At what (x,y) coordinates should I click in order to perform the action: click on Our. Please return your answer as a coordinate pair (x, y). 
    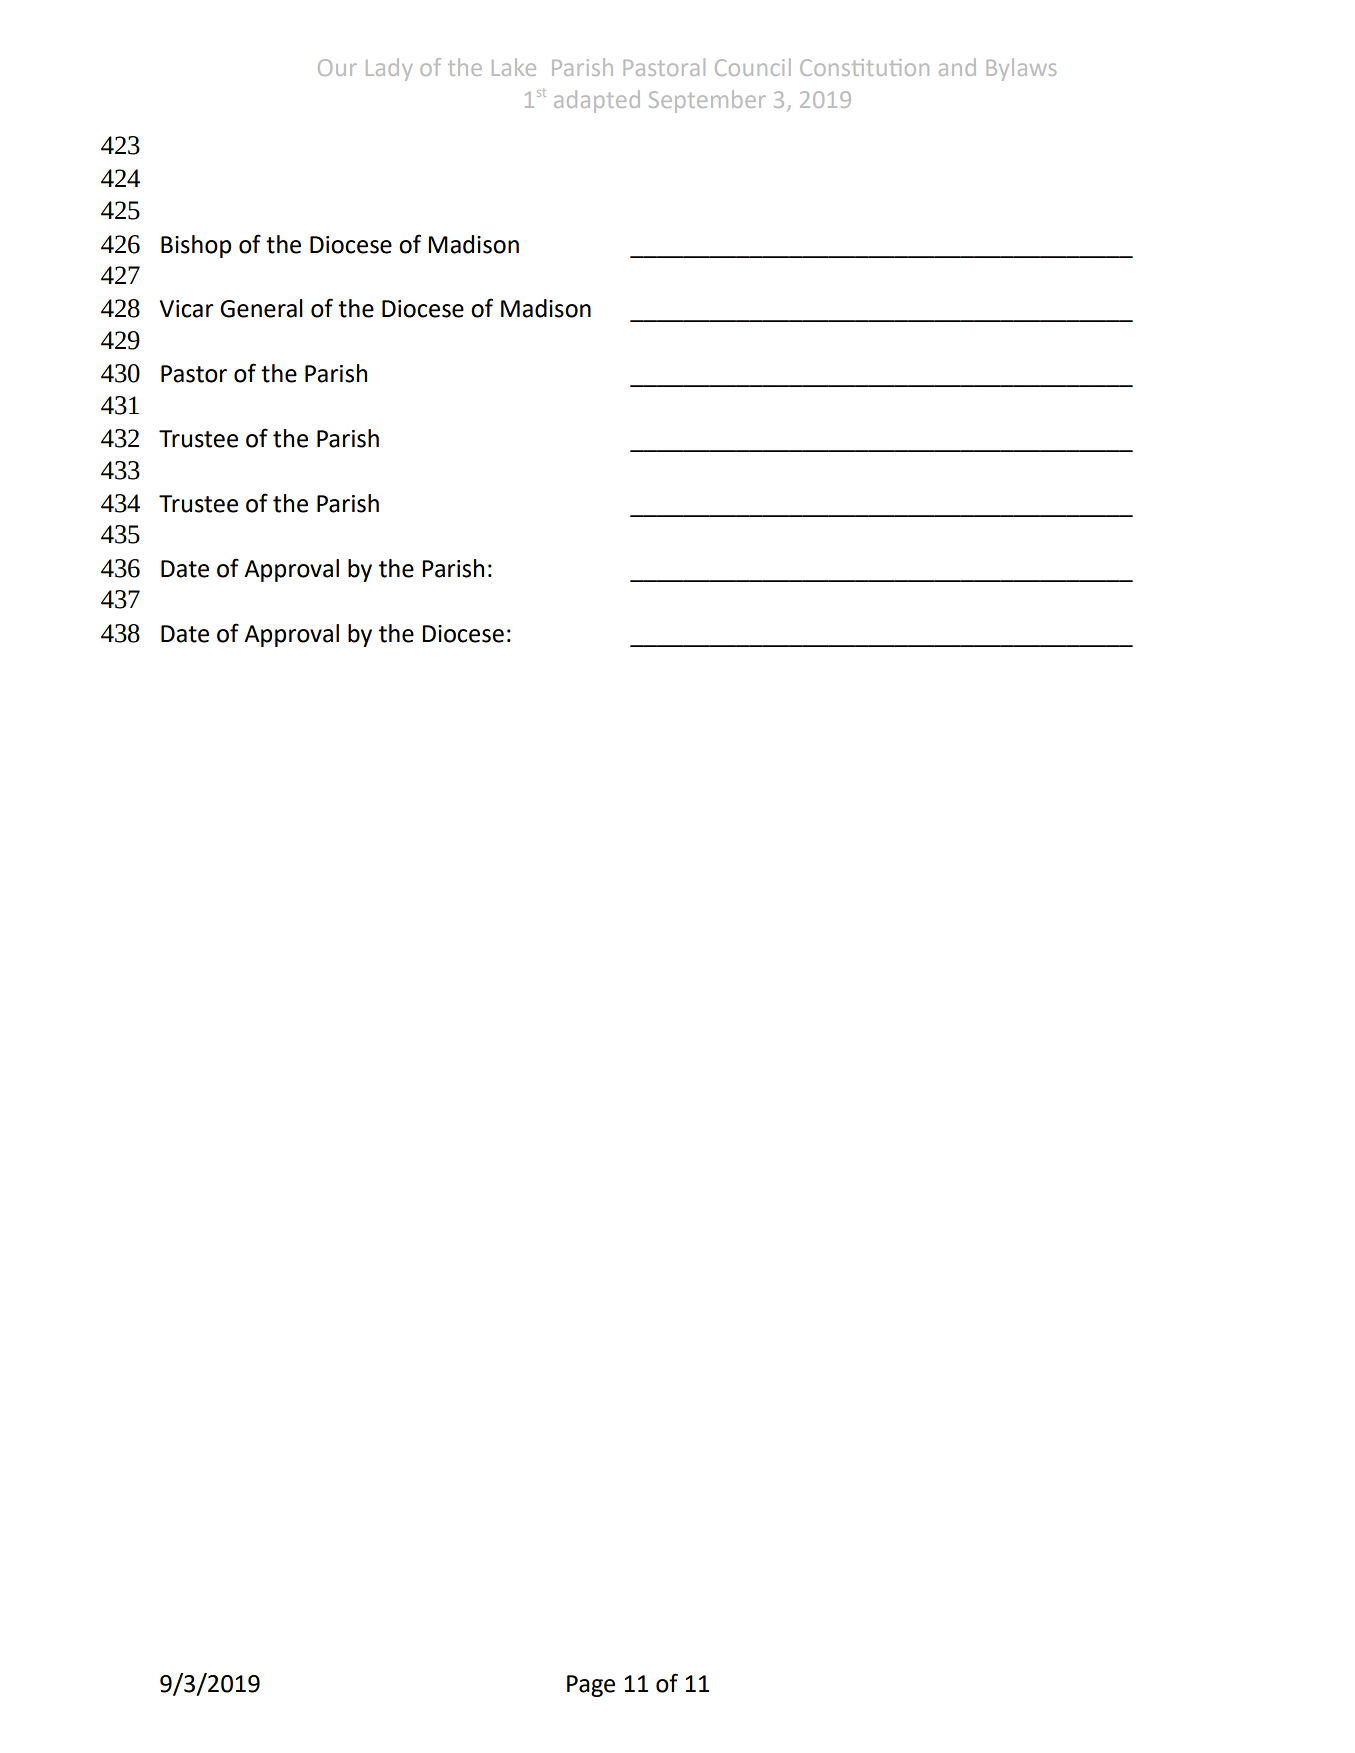
    Looking at the image, I should click on (337, 67).
